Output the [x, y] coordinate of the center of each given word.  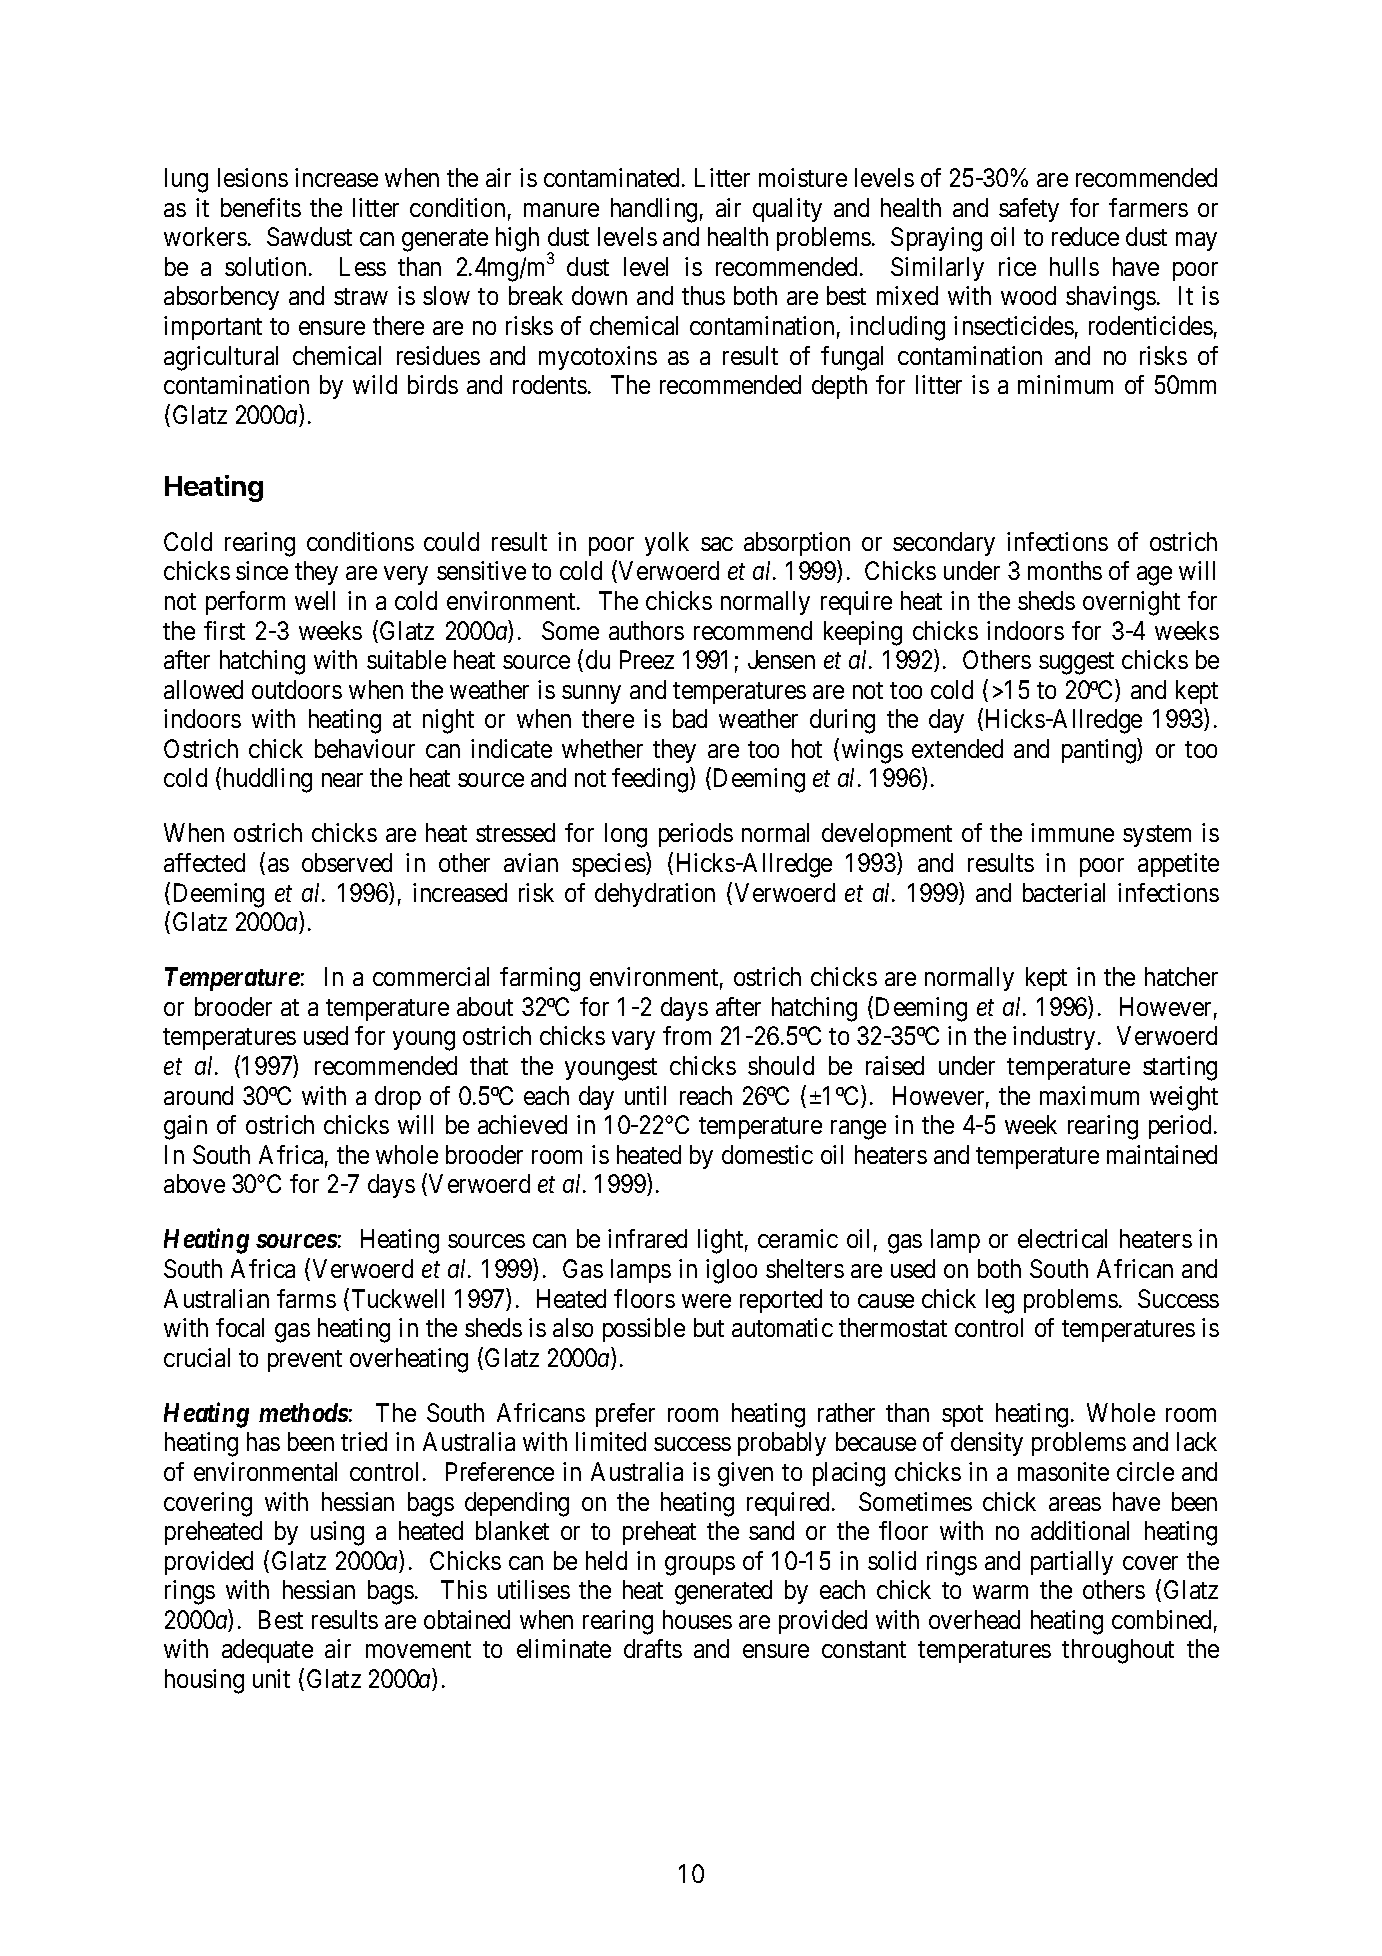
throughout [1118, 1651]
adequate [267, 1651]
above [194, 1183]
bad [690, 718]
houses [697, 1619]
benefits [261, 207]
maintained [1162, 1154]
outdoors [297, 689]
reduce [1085, 236]
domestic [767, 1154]
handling [654, 210]
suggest [1076, 663]
